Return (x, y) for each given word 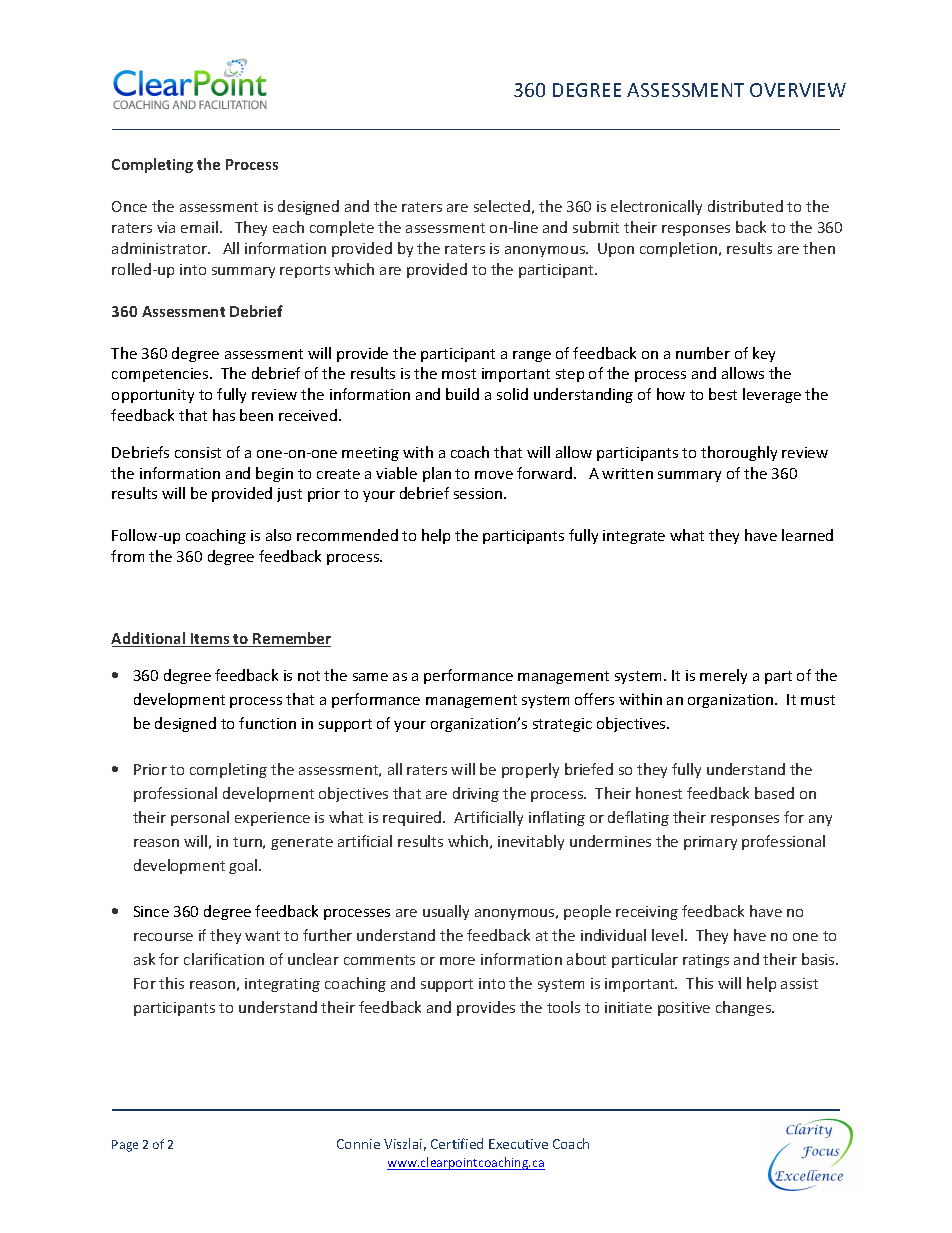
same (370, 677)
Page (125, 1146)
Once (129, 206)
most (459, 374)
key (764, 354)
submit (596, 227)
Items (210, 640)
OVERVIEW (798, 90)
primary (710, 843)
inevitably (531, 842)
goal (244, 866)
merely (723, 676)
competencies (161, 375)
